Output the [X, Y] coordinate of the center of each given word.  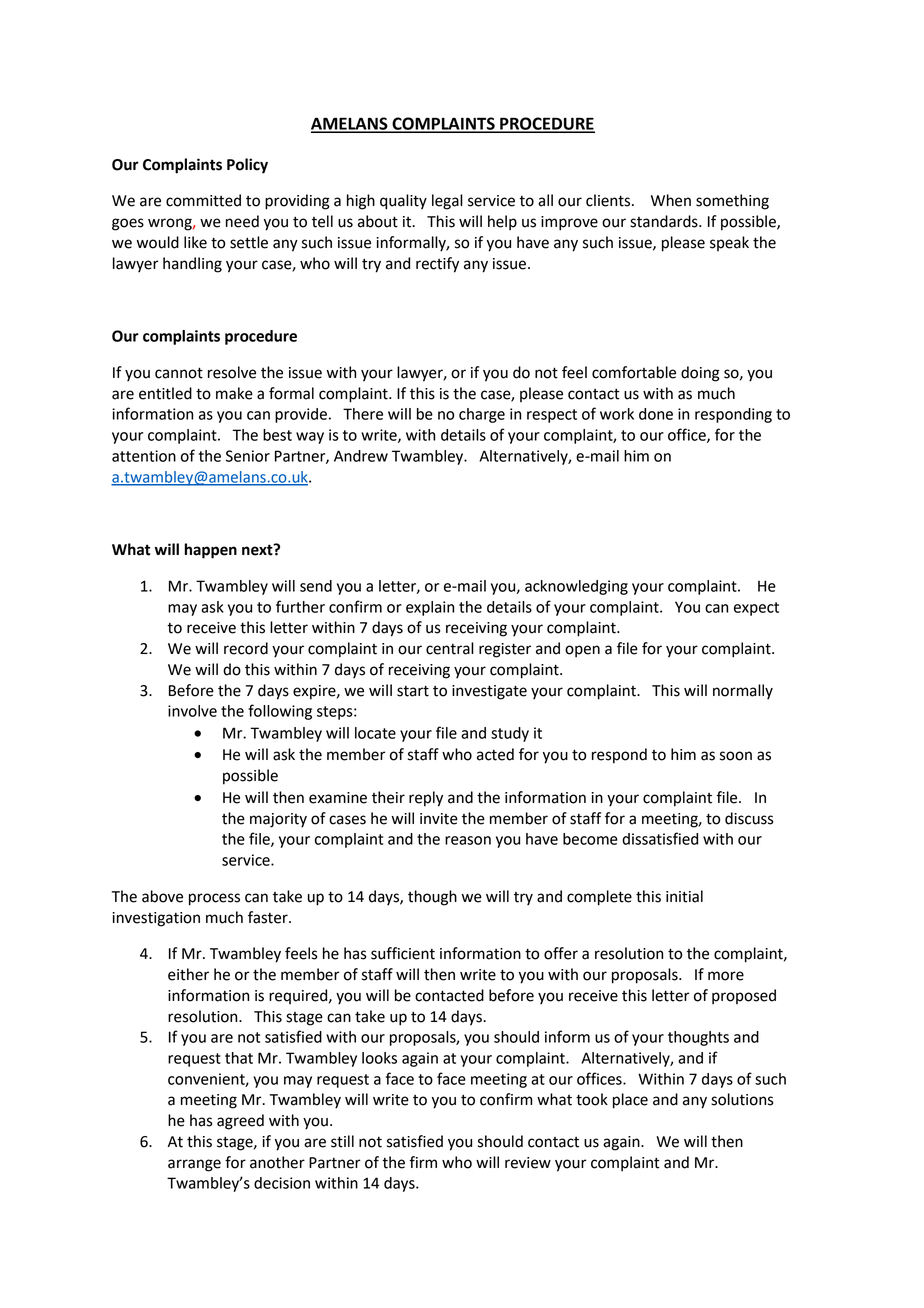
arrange [194, 1165]
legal [447, 202]
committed [203, 200]
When [671, 200]
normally [743, 691]
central [450, 648]
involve [192, 711]
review [528, 1163]
